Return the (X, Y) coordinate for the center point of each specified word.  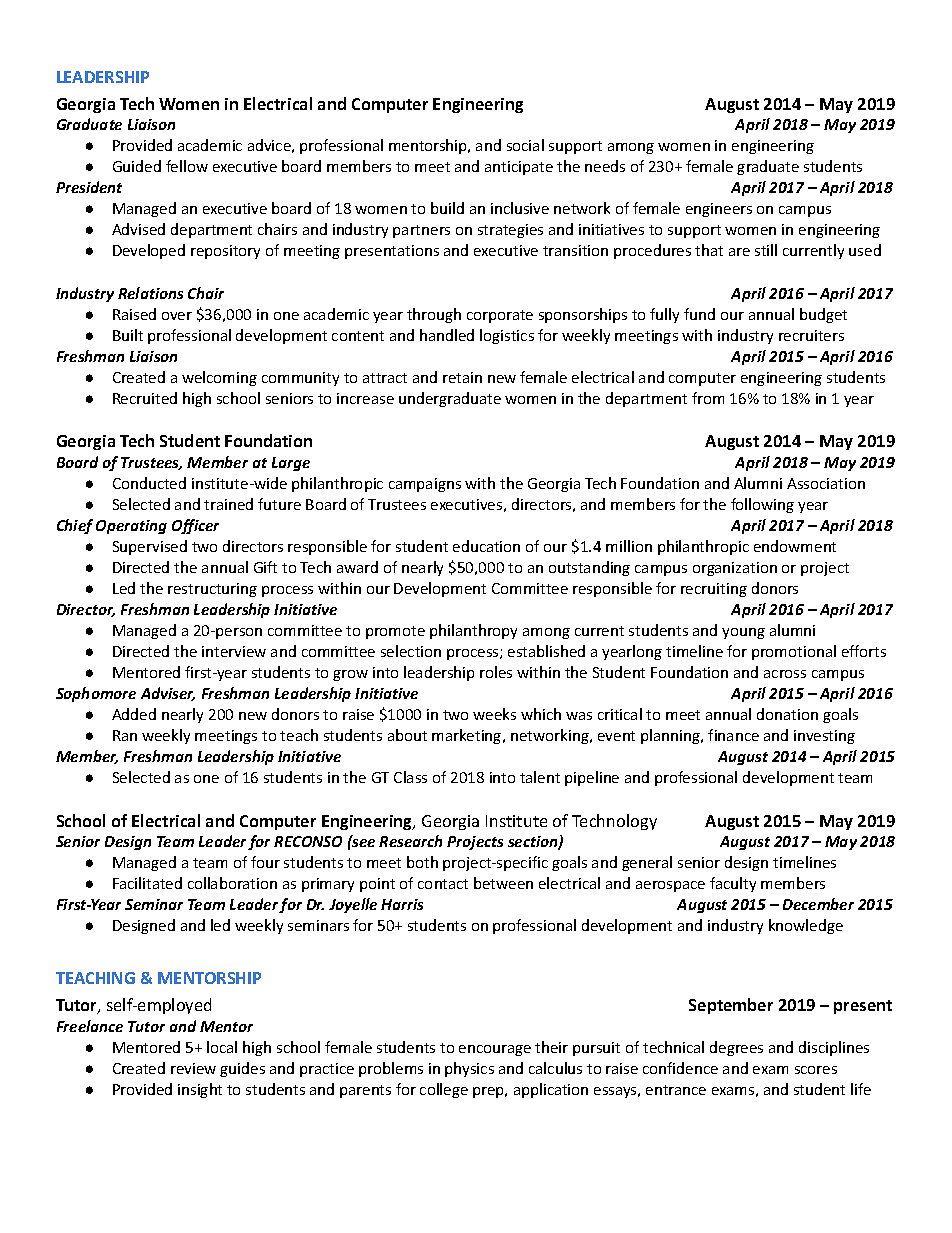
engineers (719, 210)
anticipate (519, 168)
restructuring (212, 590)
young (743, 633)
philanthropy (473, 631)
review (193, 1068)
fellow (187, 166)
